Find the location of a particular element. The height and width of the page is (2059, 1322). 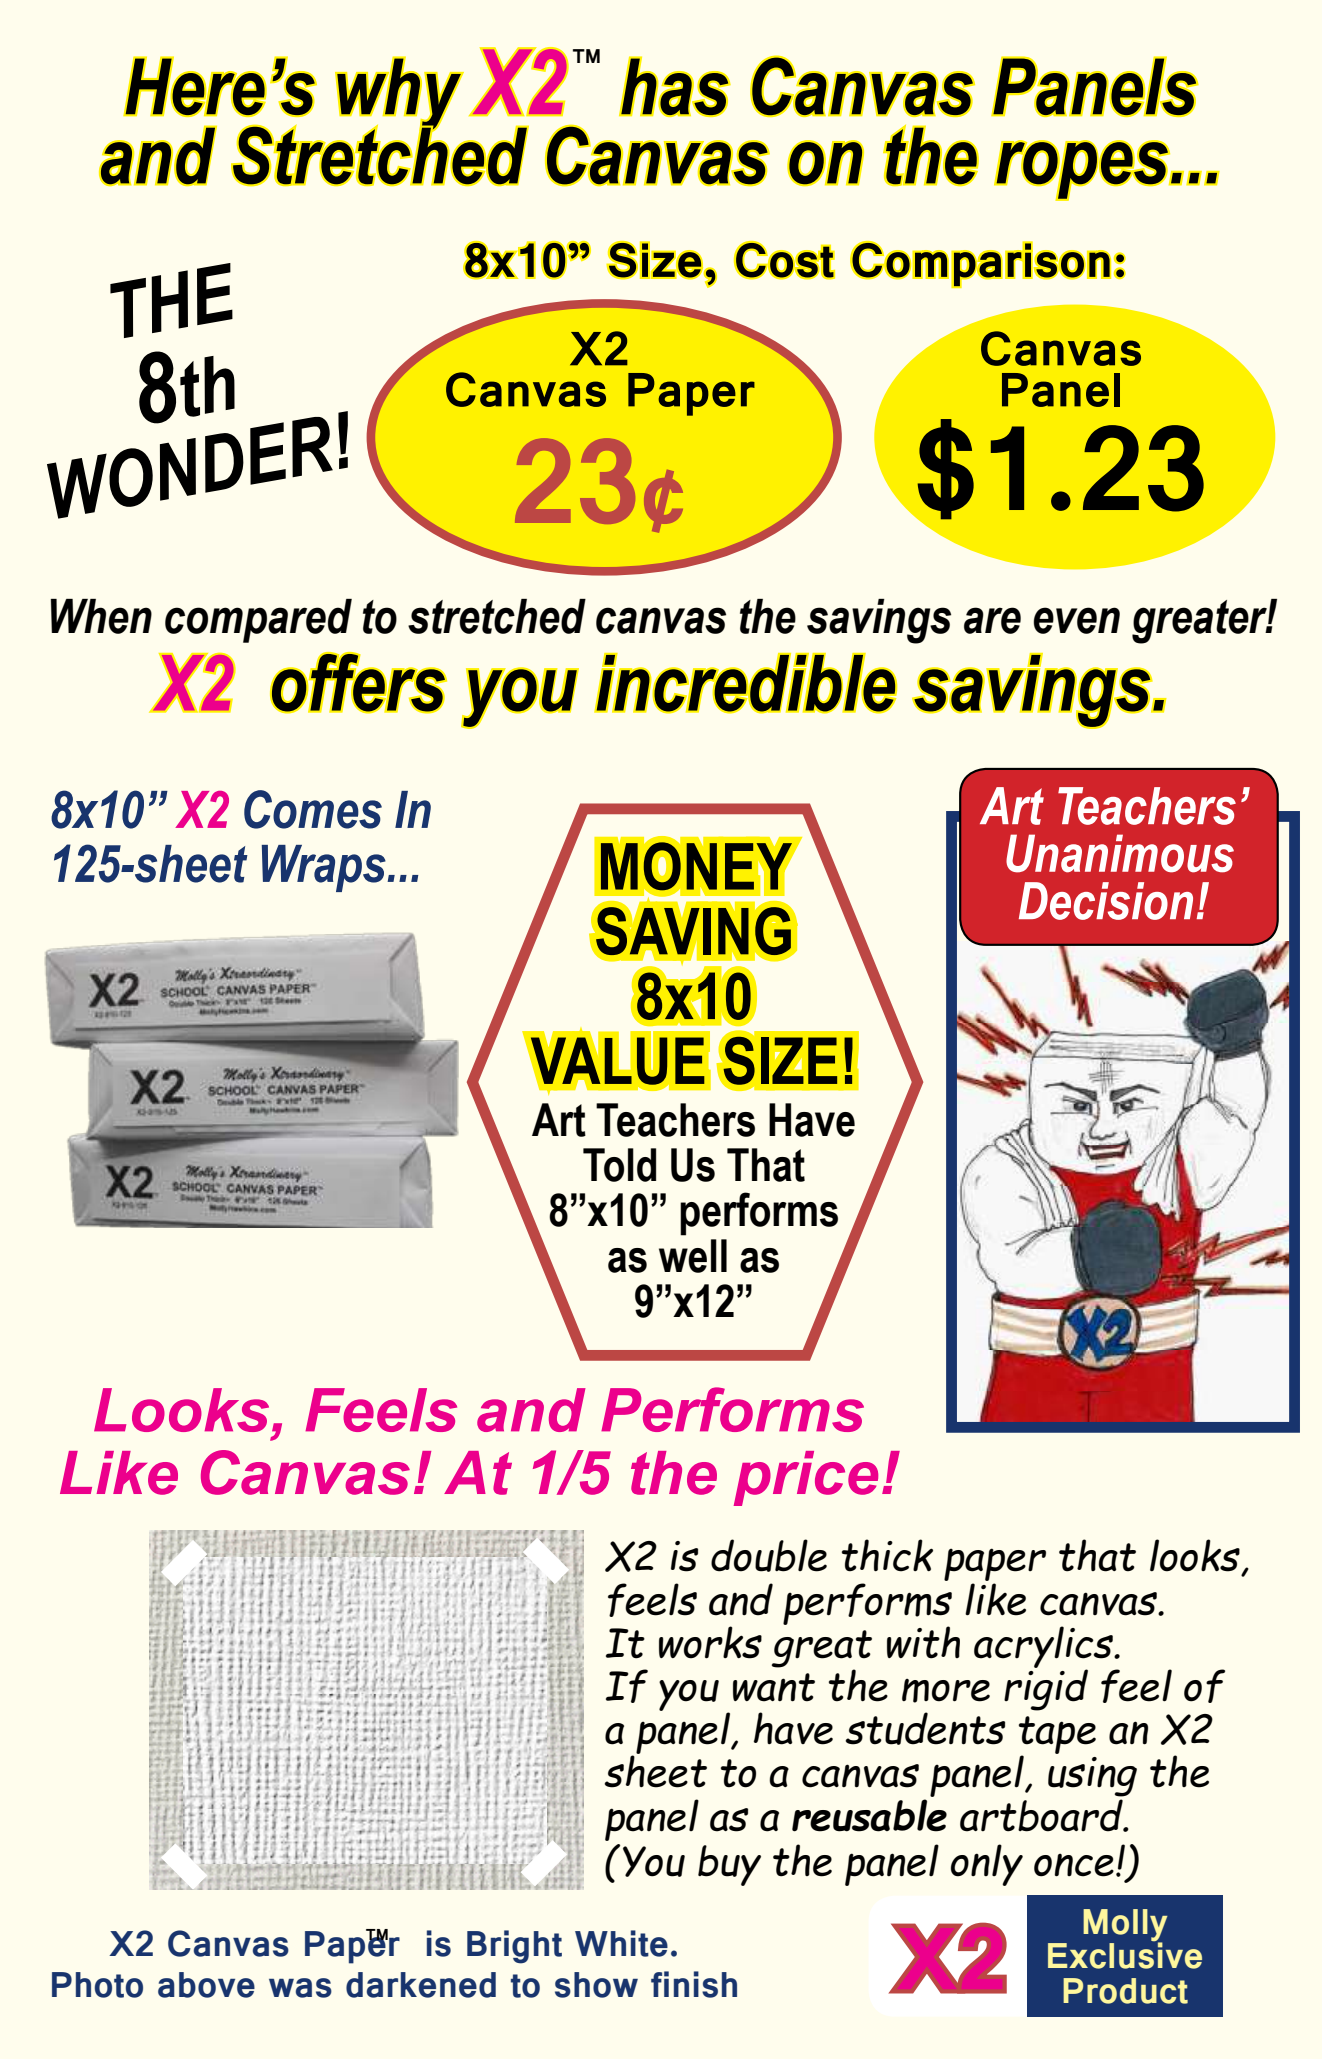

has is located at coordinates (675, 86).
